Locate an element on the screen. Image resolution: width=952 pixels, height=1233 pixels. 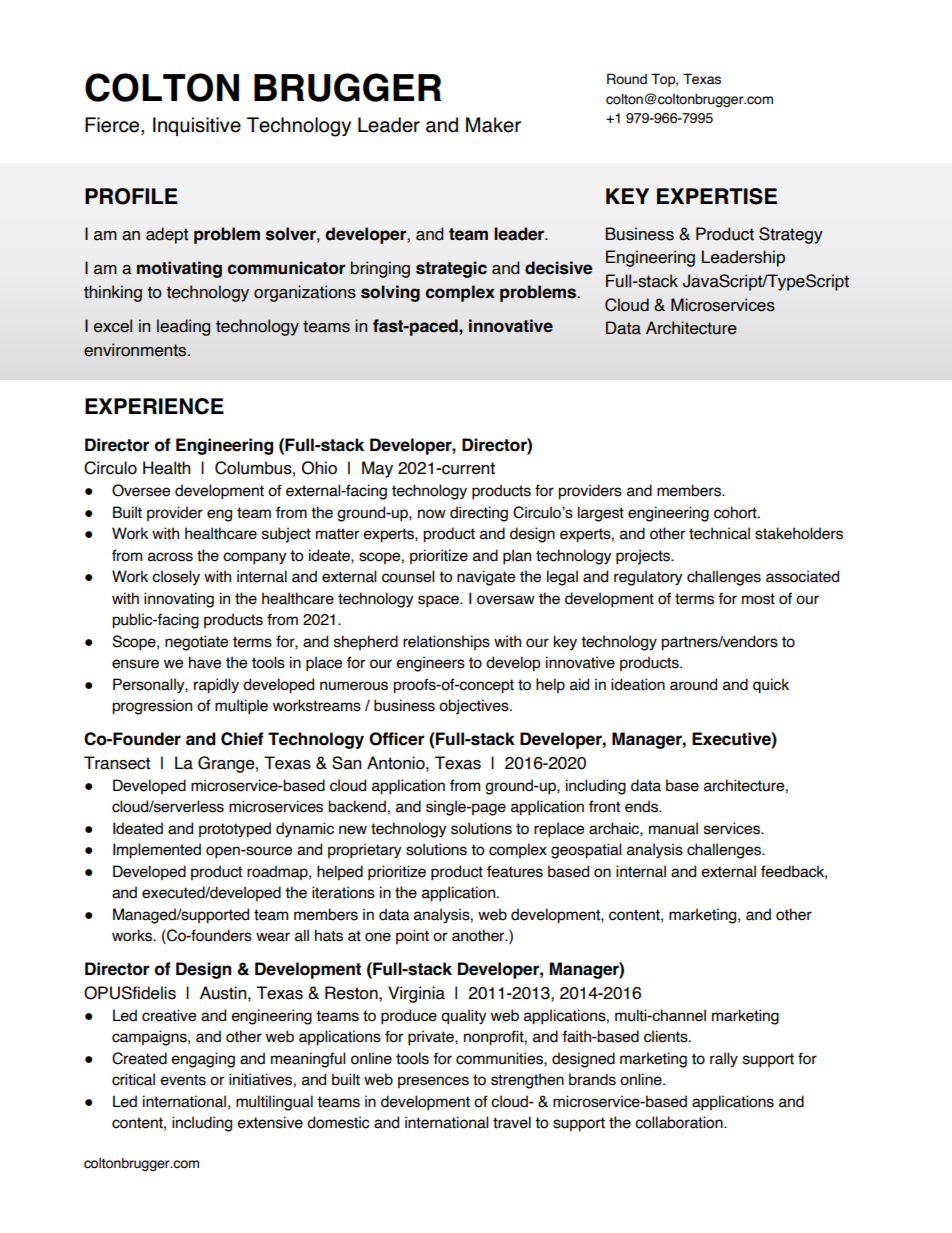
relationships is located at coordinates (446, 642).
